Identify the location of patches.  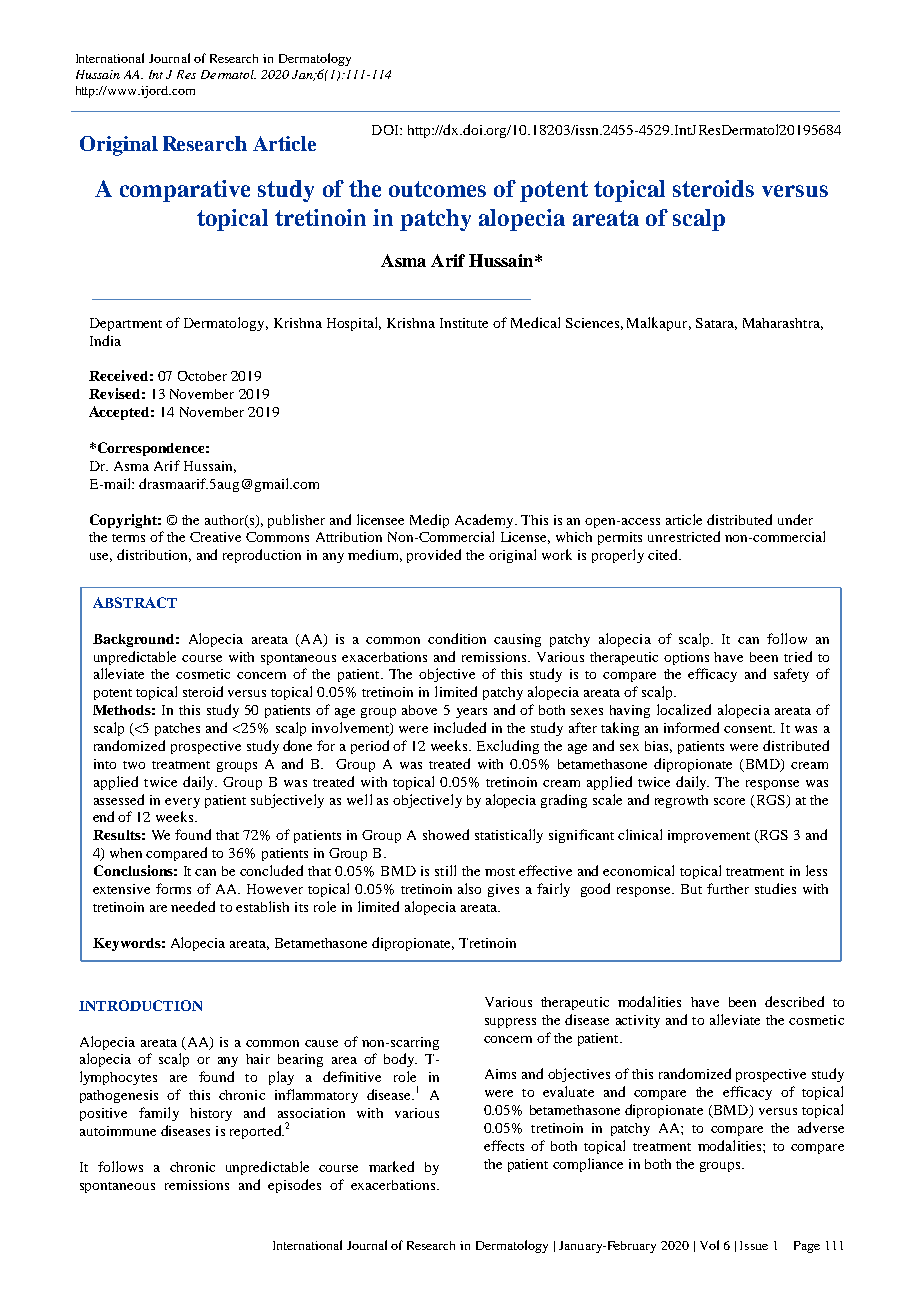
(177, 729).
